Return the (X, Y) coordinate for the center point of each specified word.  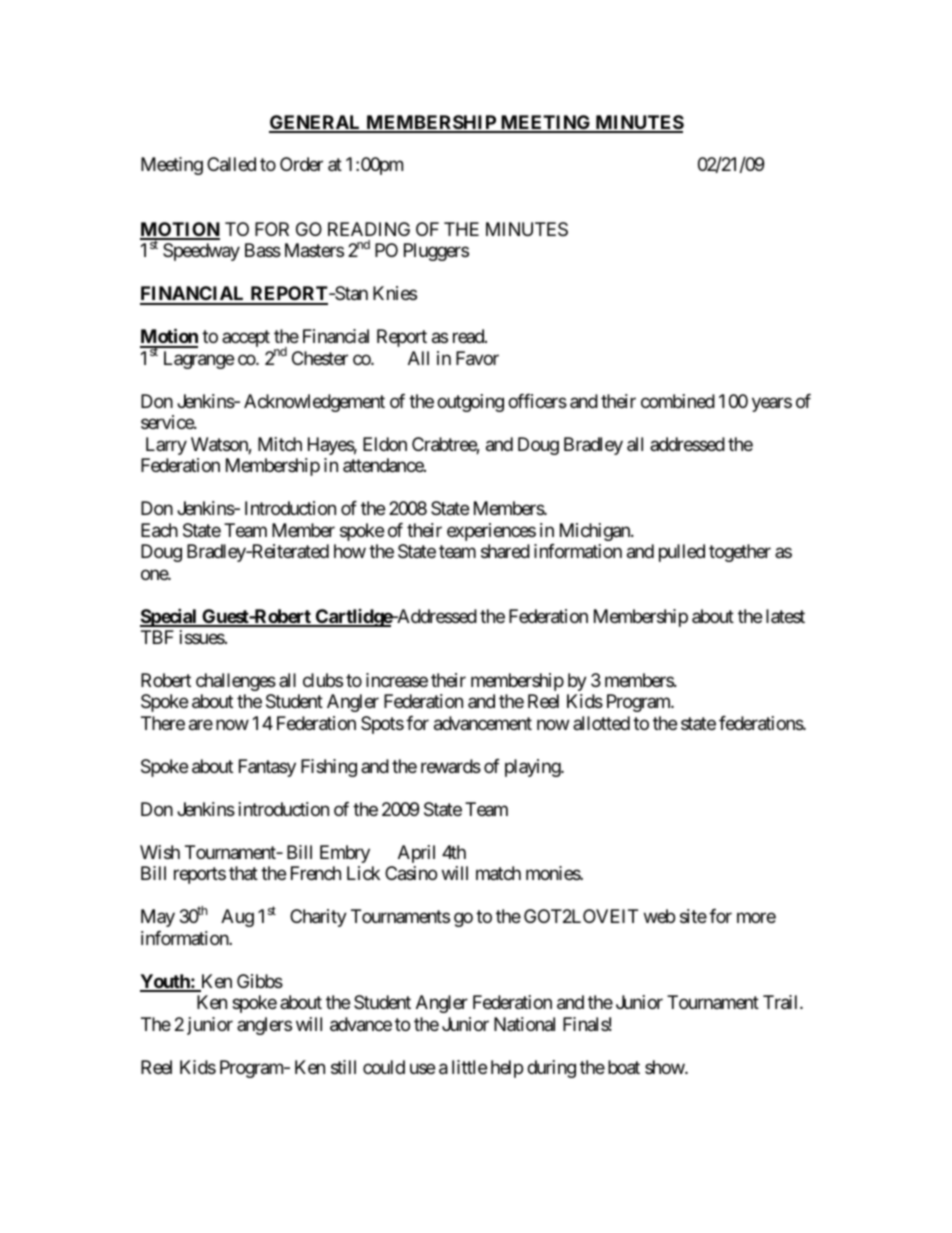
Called (231, 164)
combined (678, 401)
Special (169, 617)
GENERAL (316, 123)
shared (505, 551)
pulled (682, 553)
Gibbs (260, 981)
